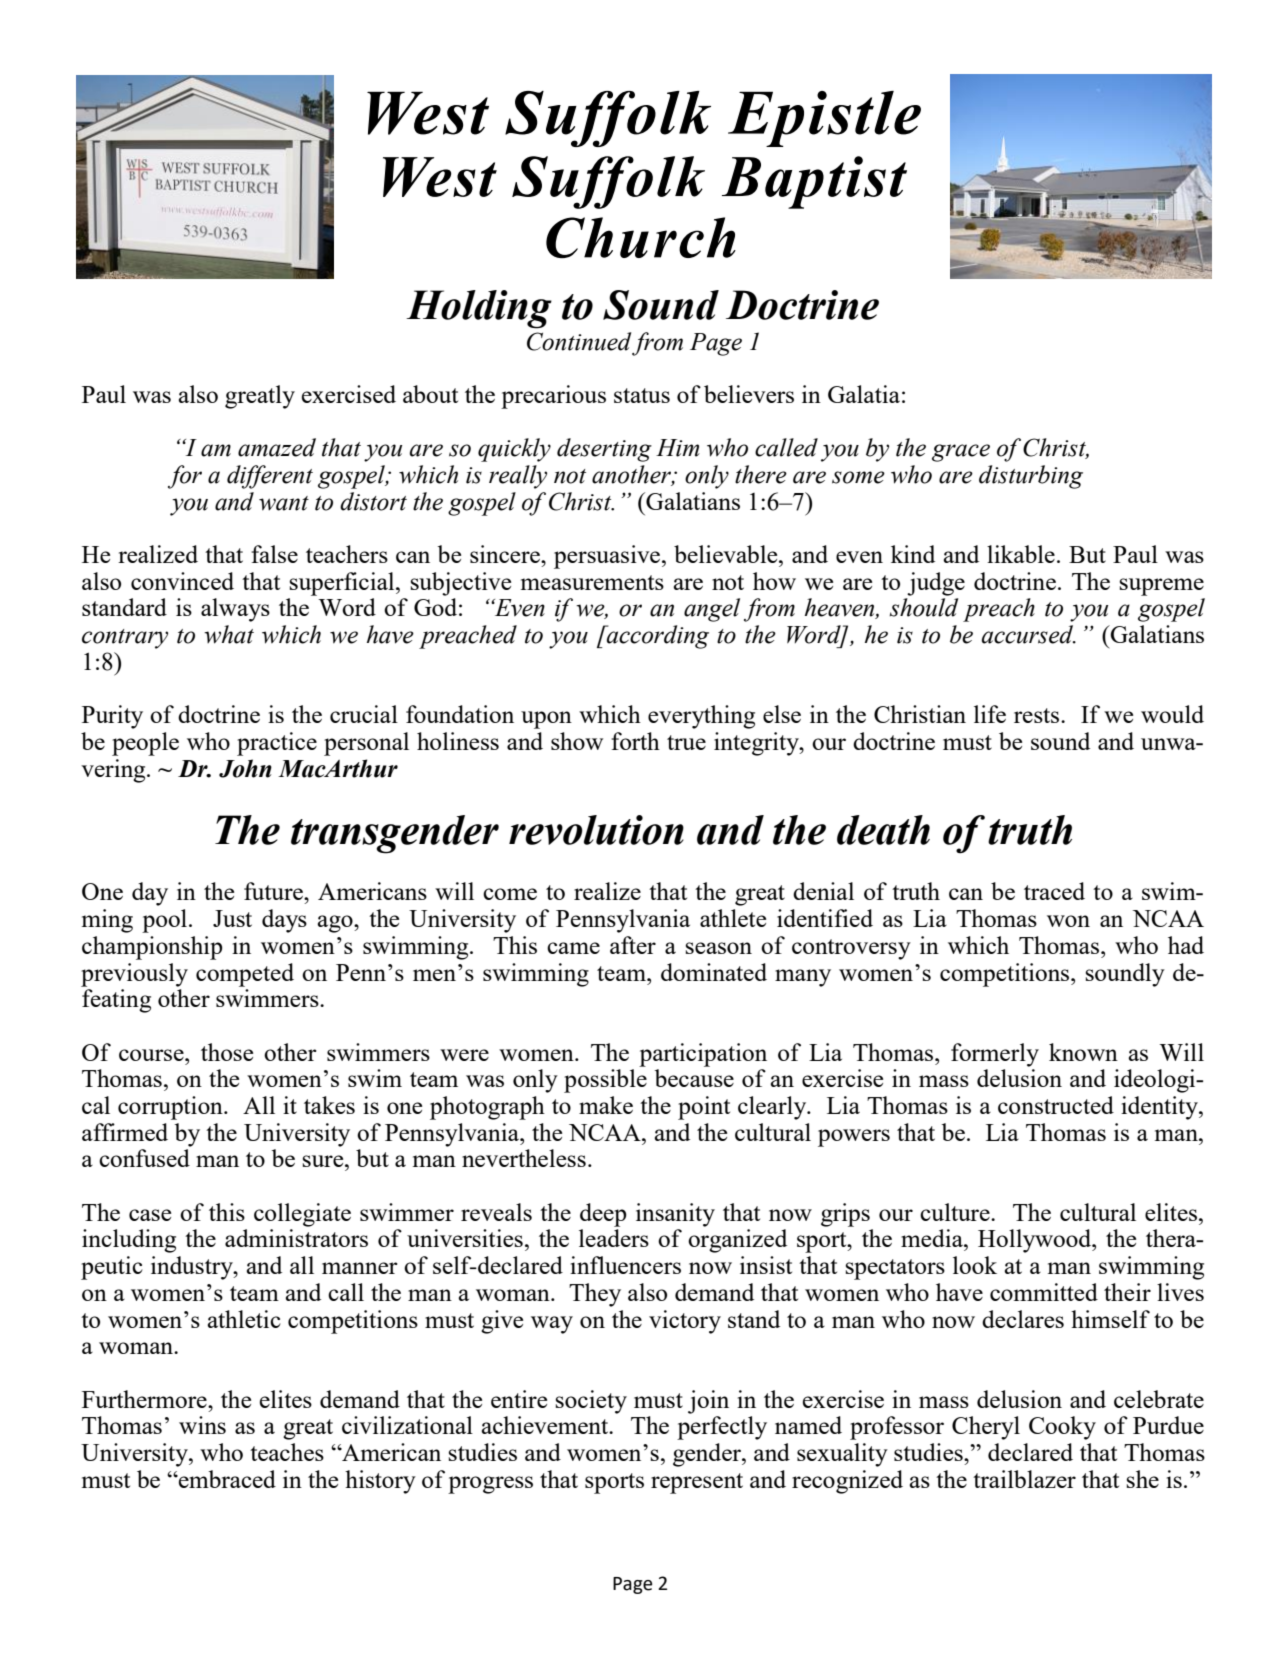 This screenshot has height=1663, width=1285. Describe the element at coordinates (287, 1452) in the screenshot. I see `teaches` at that location.
